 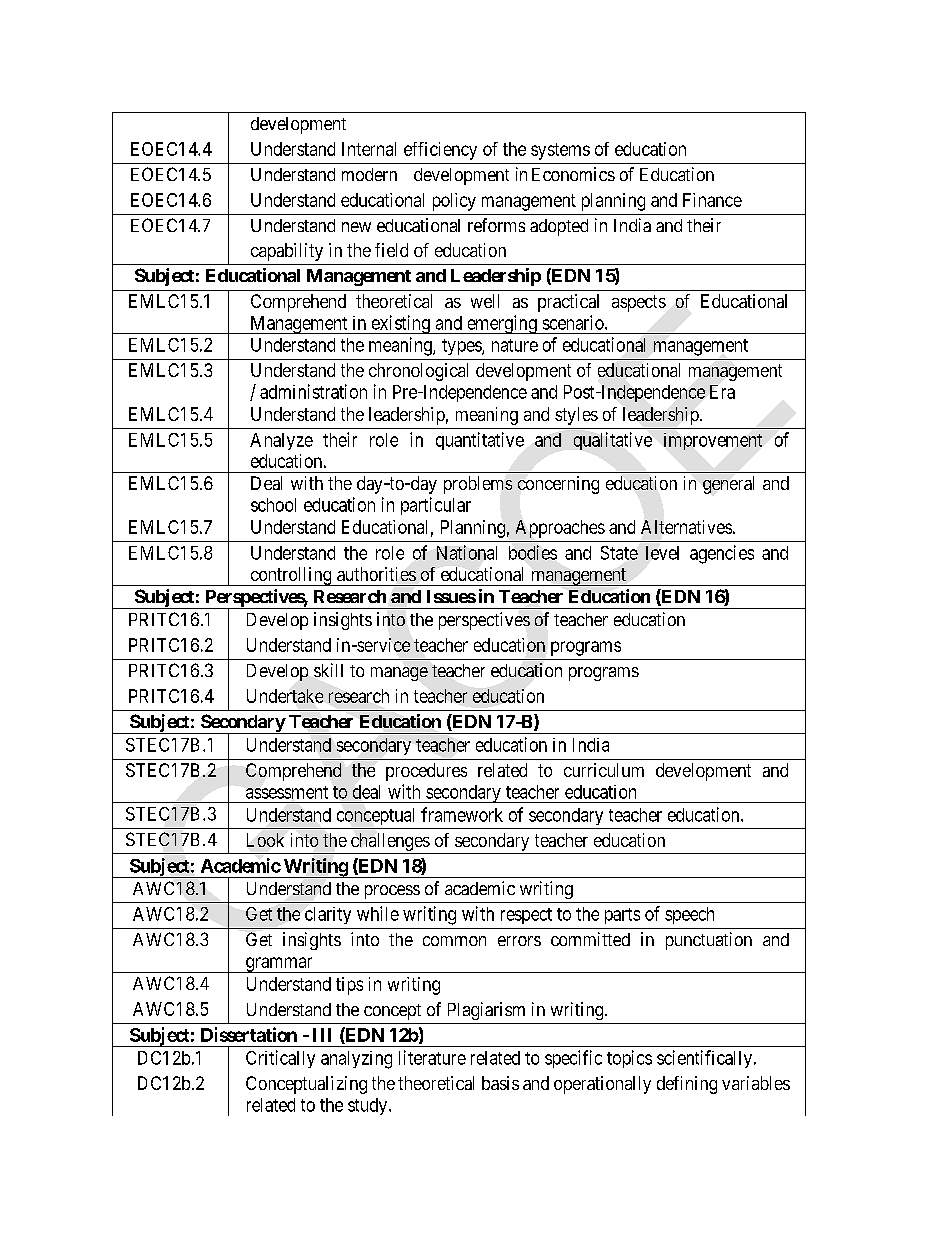 I want to click on Look, so click(x=265, y=840).
